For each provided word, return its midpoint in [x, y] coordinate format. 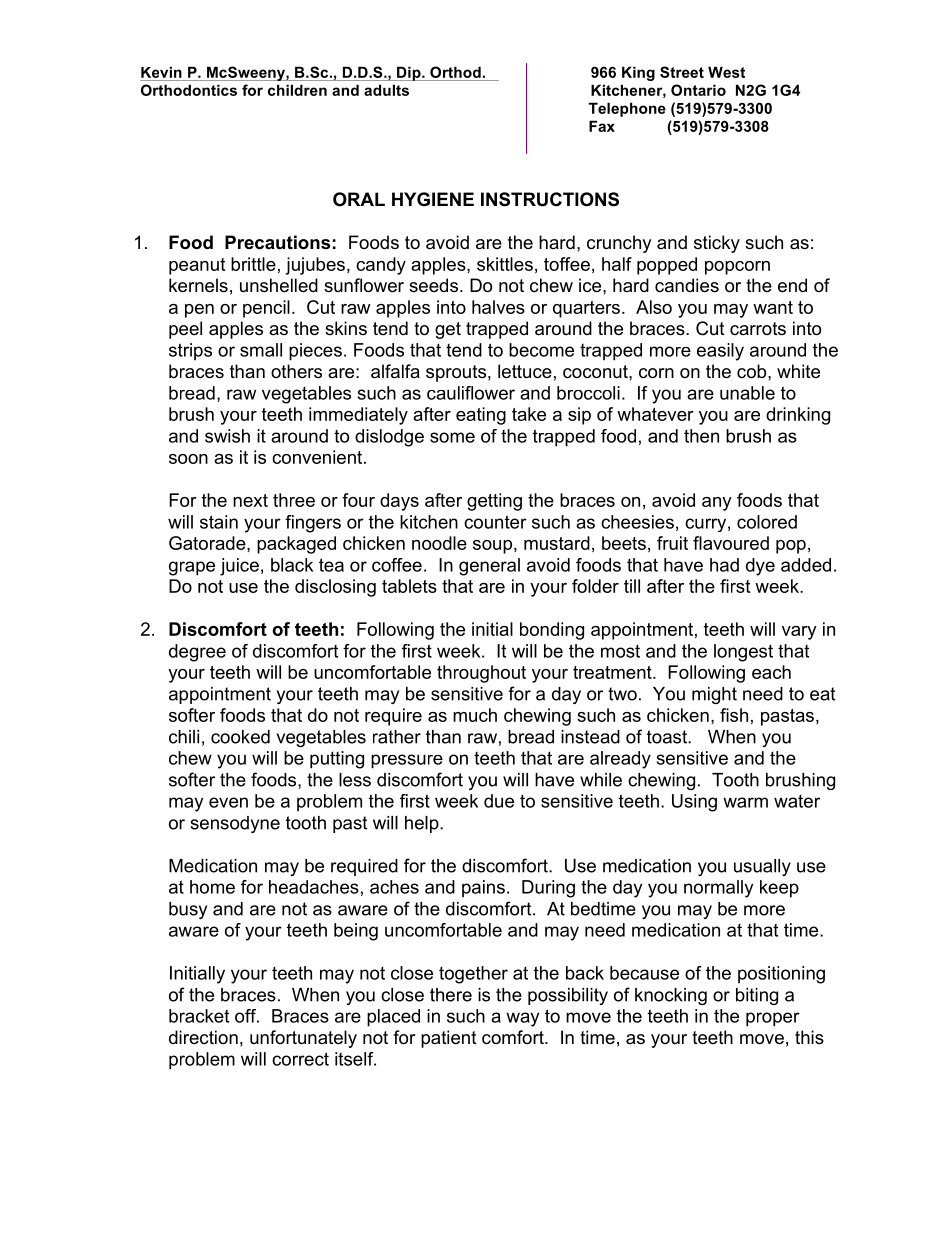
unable [747, 393]
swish [227, 436]
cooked [240, 737]
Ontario [698, 90]
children [297, 90]
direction [203, 1037]
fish [734, 715]
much [475, 715]
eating [481, 416]
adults [386, 90]
